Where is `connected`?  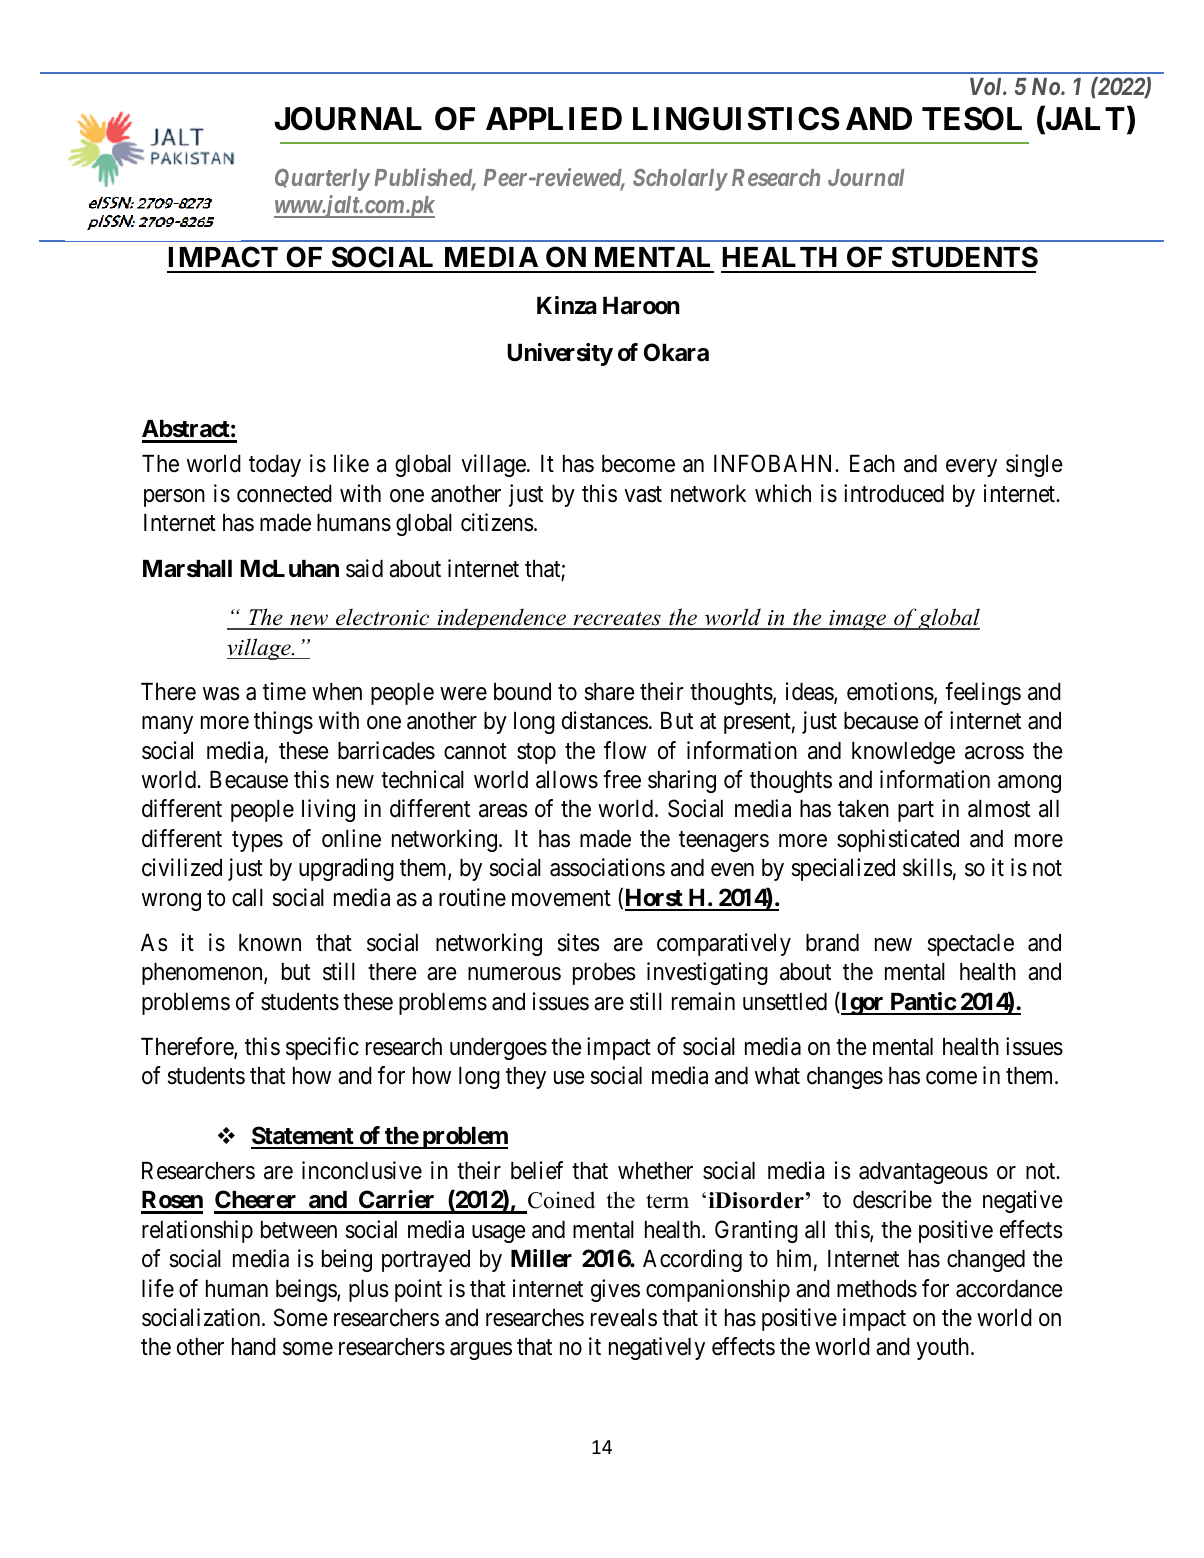 connected is located at coordinates (284, 494).
